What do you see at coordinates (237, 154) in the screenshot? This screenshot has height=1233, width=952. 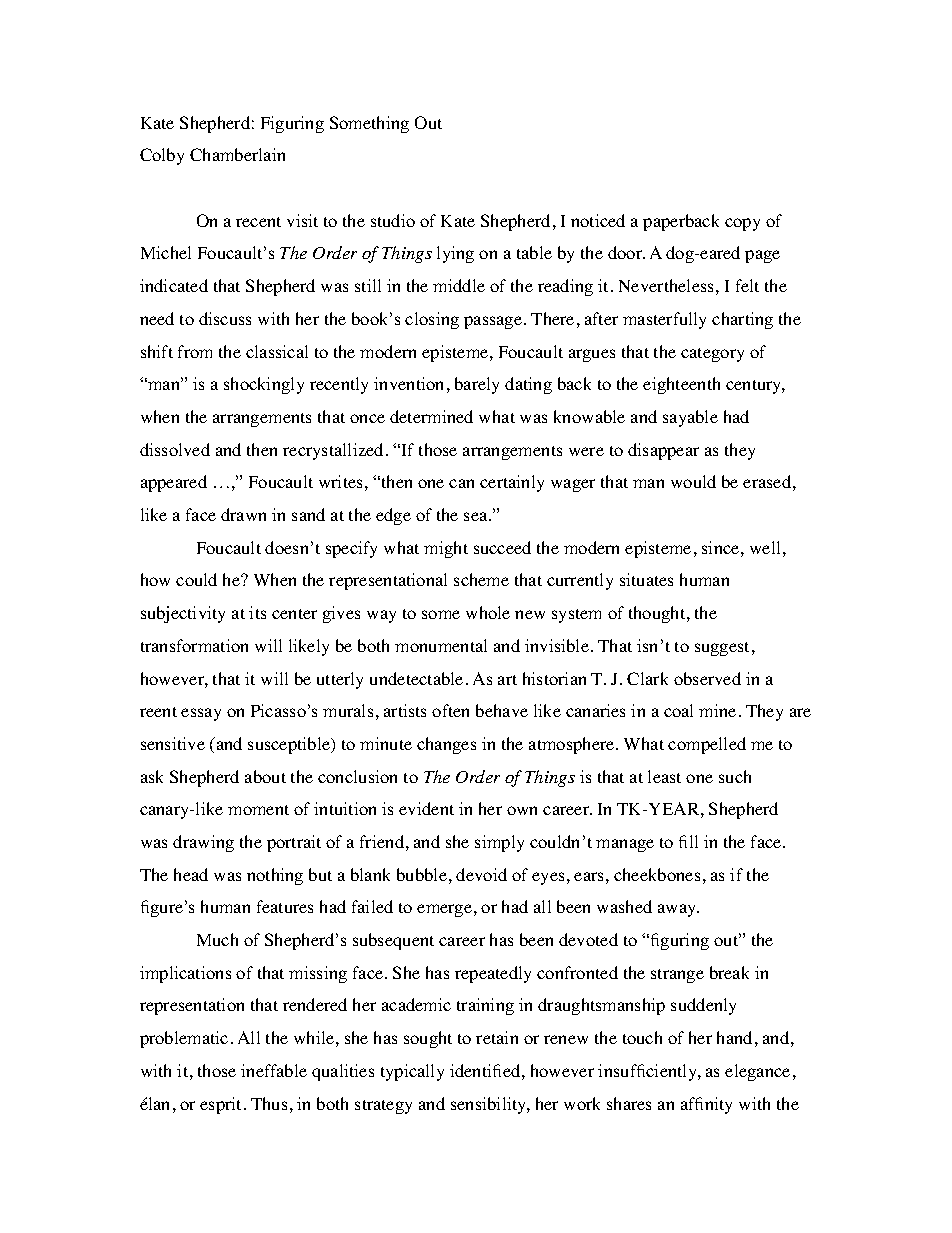 I see `Chamberlain` at bounding box center [237, 154].
